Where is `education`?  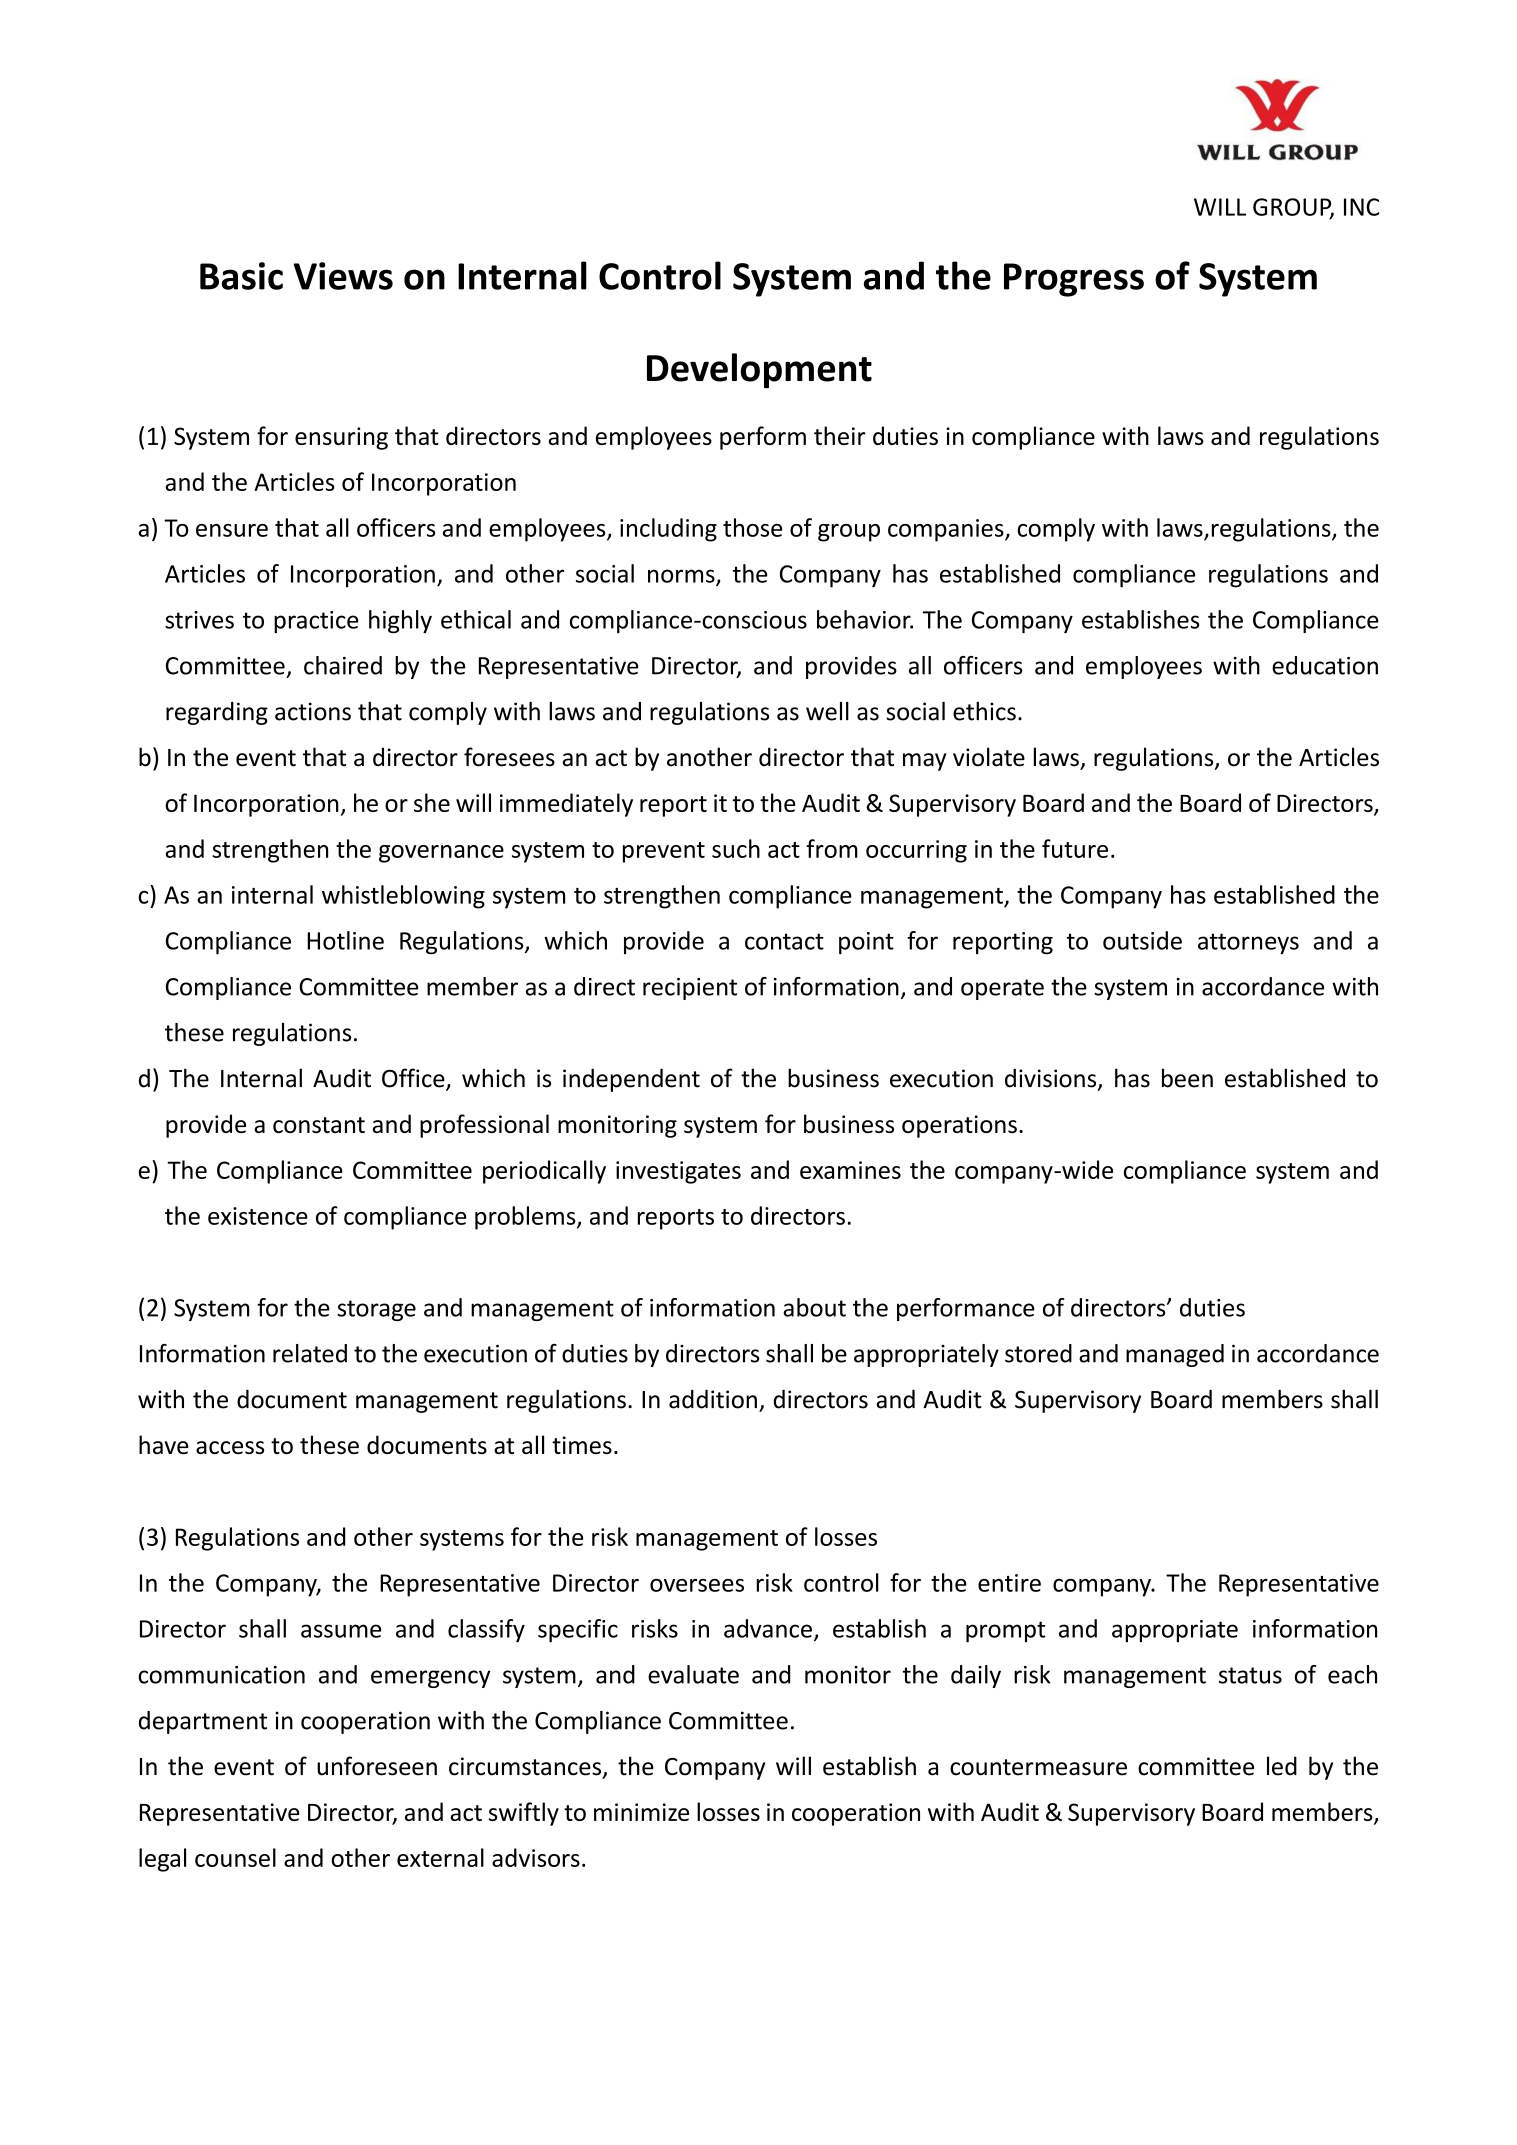
education is located at coordinates (1325, 665).
